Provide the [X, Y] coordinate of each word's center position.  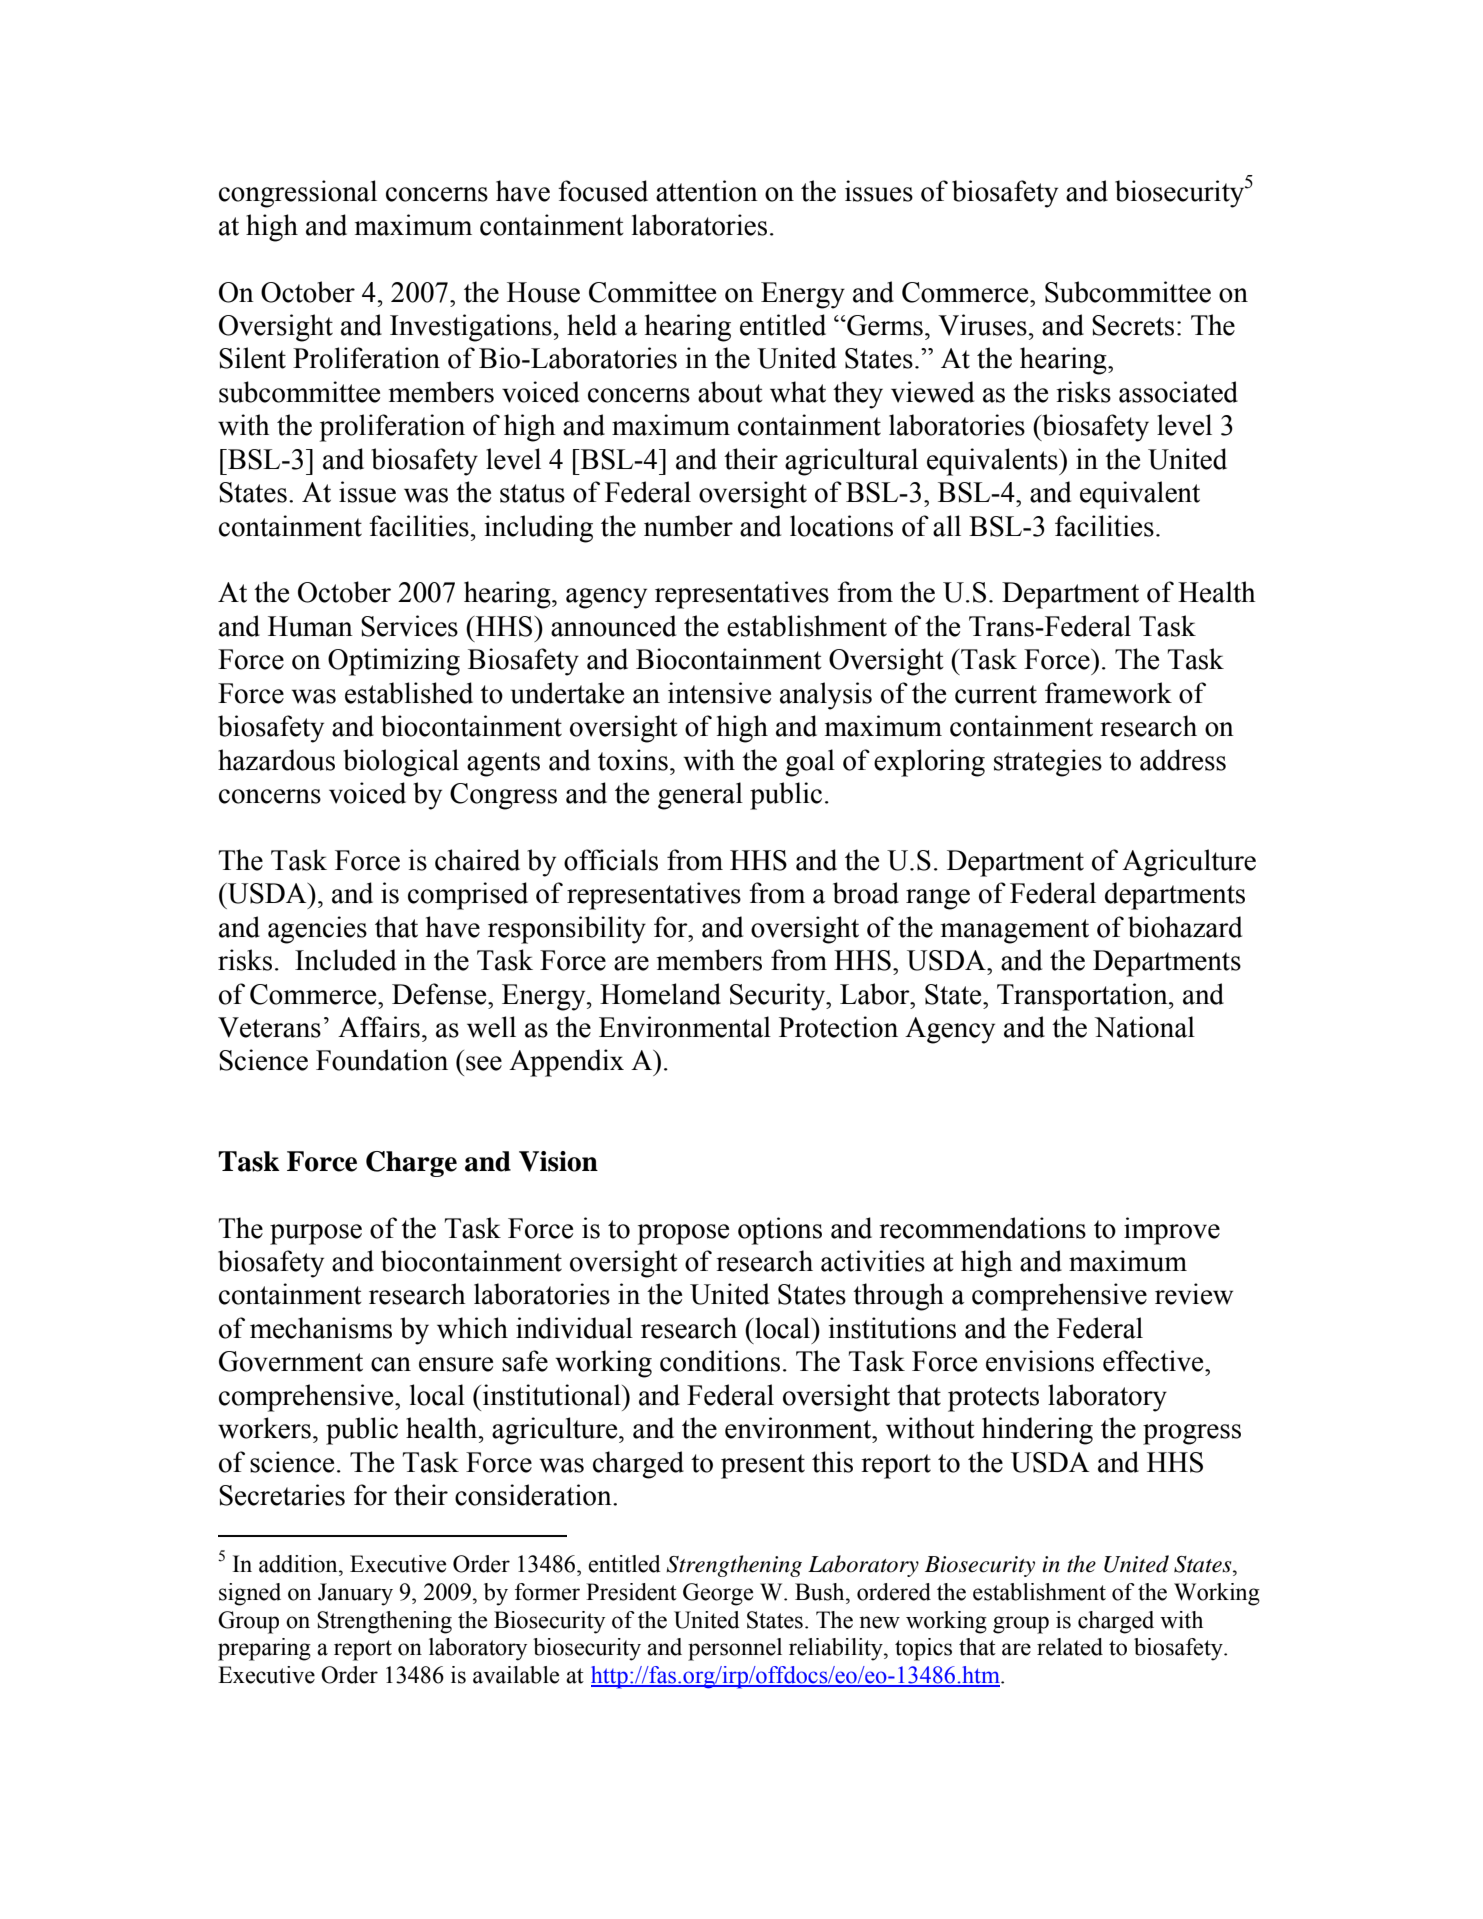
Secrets [1133, 325]
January [355, 1594]
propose [683, 1234]
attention [707, 191]
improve [1172, 1231]
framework [1108, 693]
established [409, 693]
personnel [735, 1649]
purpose [316, 1234]
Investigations [471, 328]
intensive [719, 693]
